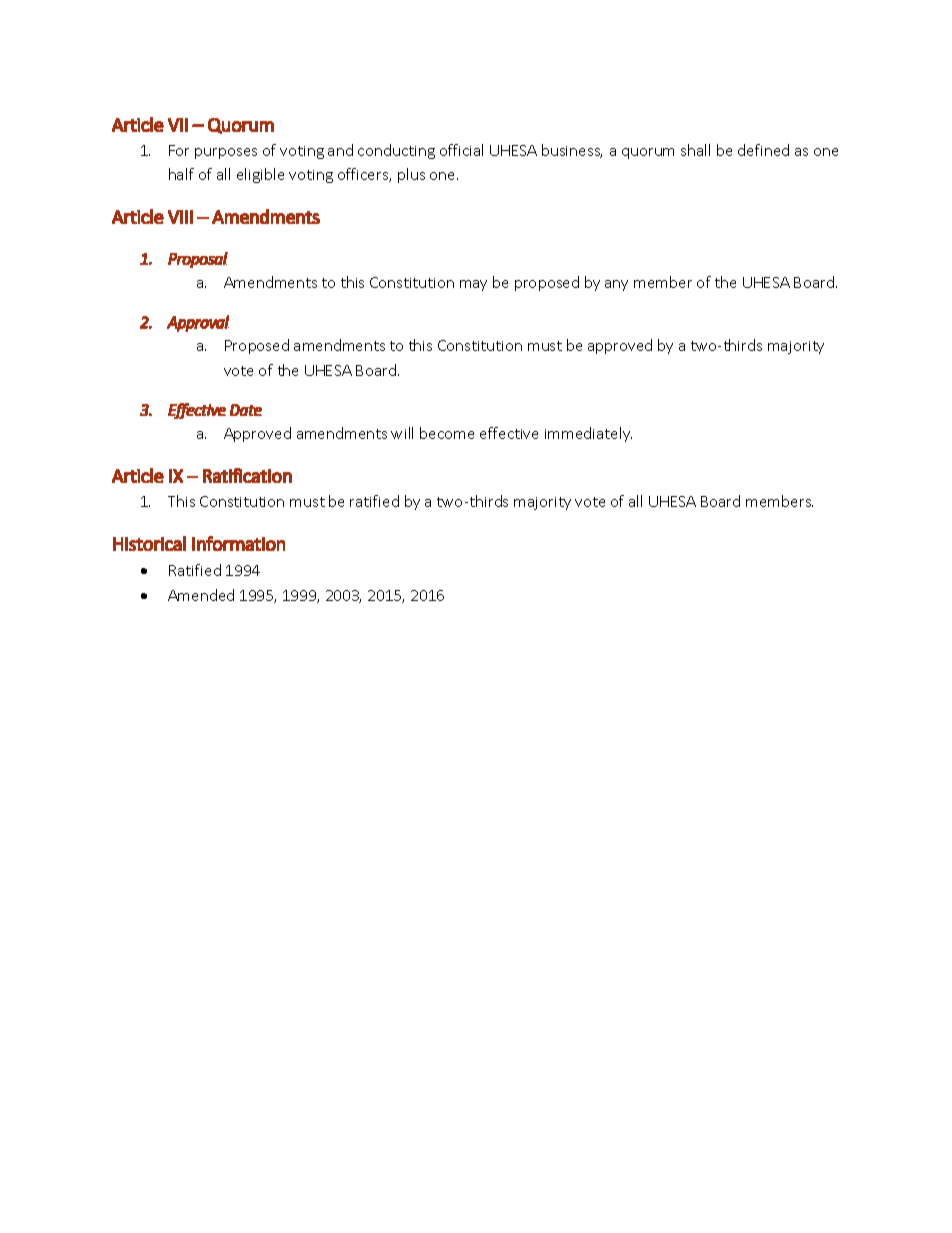 Image resolution: width=952 pixels, height=1233 pixels. Describe the element at coordinates (226, 153) in the image. I see `purposes` at that location.
